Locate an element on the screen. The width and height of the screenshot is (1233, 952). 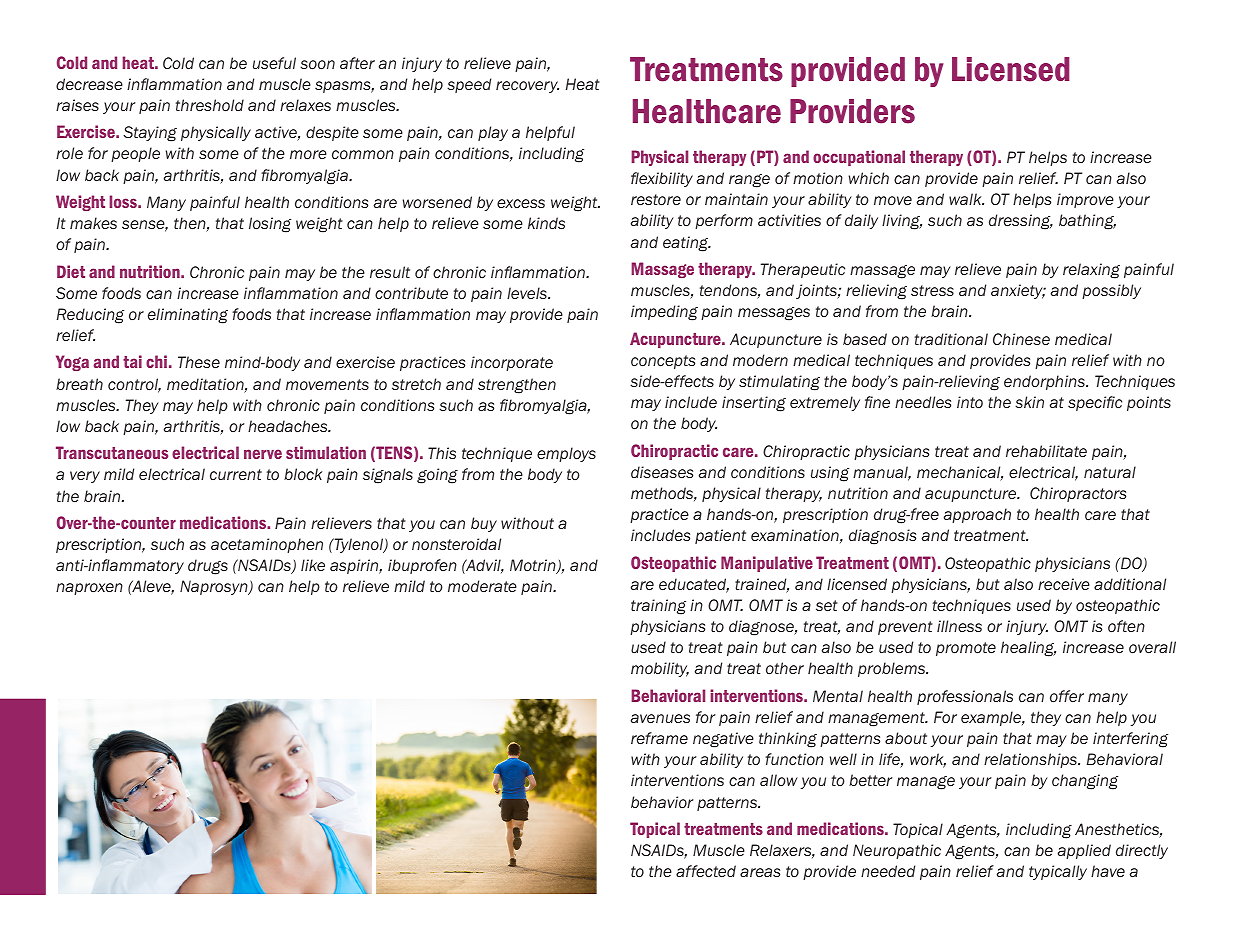
threshold is located at coordinates (210, 105).
